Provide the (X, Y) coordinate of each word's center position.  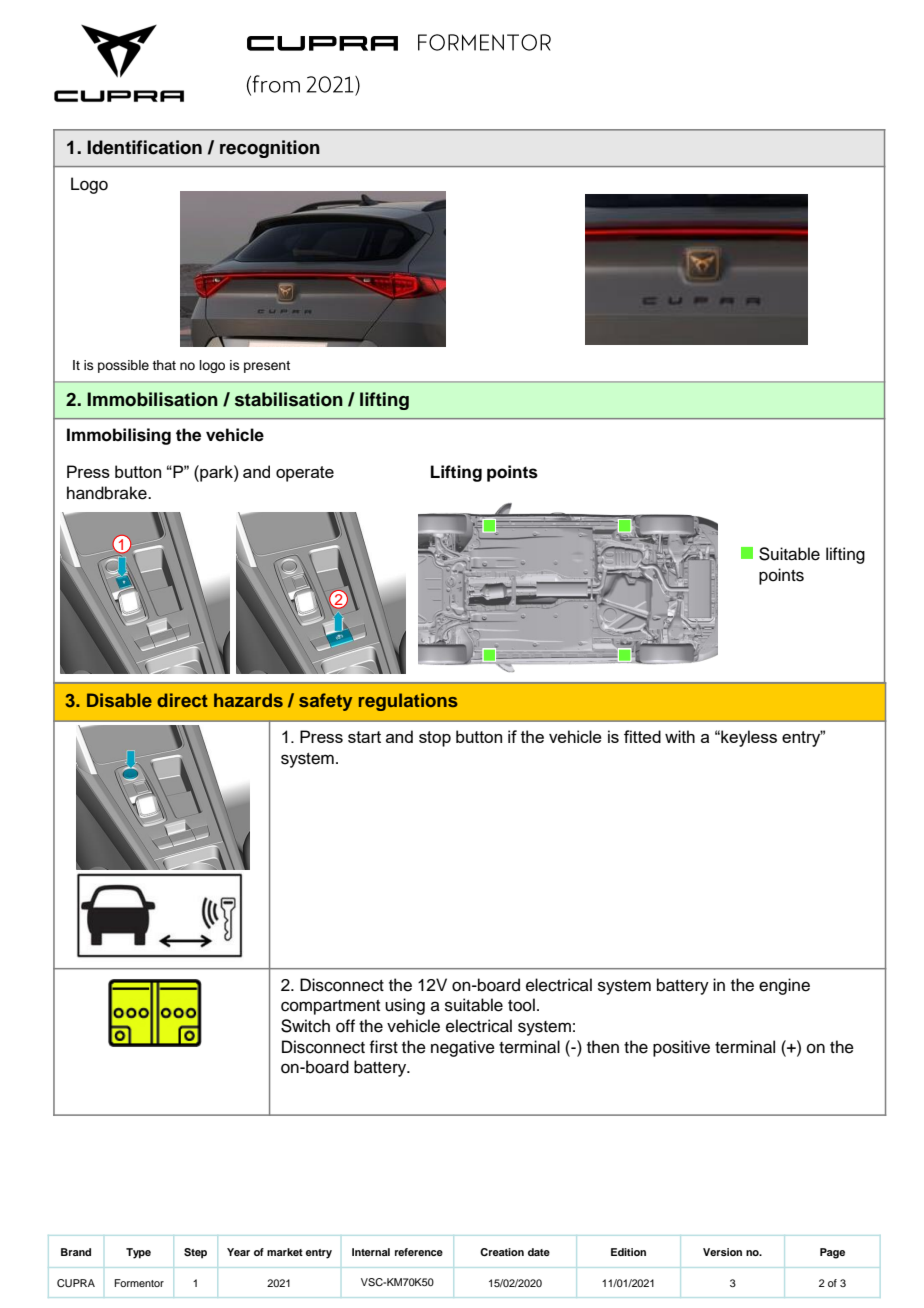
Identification (144, 147)
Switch (305, 1026)
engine (784, 986)
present (267, 367)
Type (138, 1253)
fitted (642, 736)
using (405, 1006)
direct (182, 700)
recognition (270, 149)
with (680, 736)
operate (305, 474)
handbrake (108, 493)
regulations (408, 702)
